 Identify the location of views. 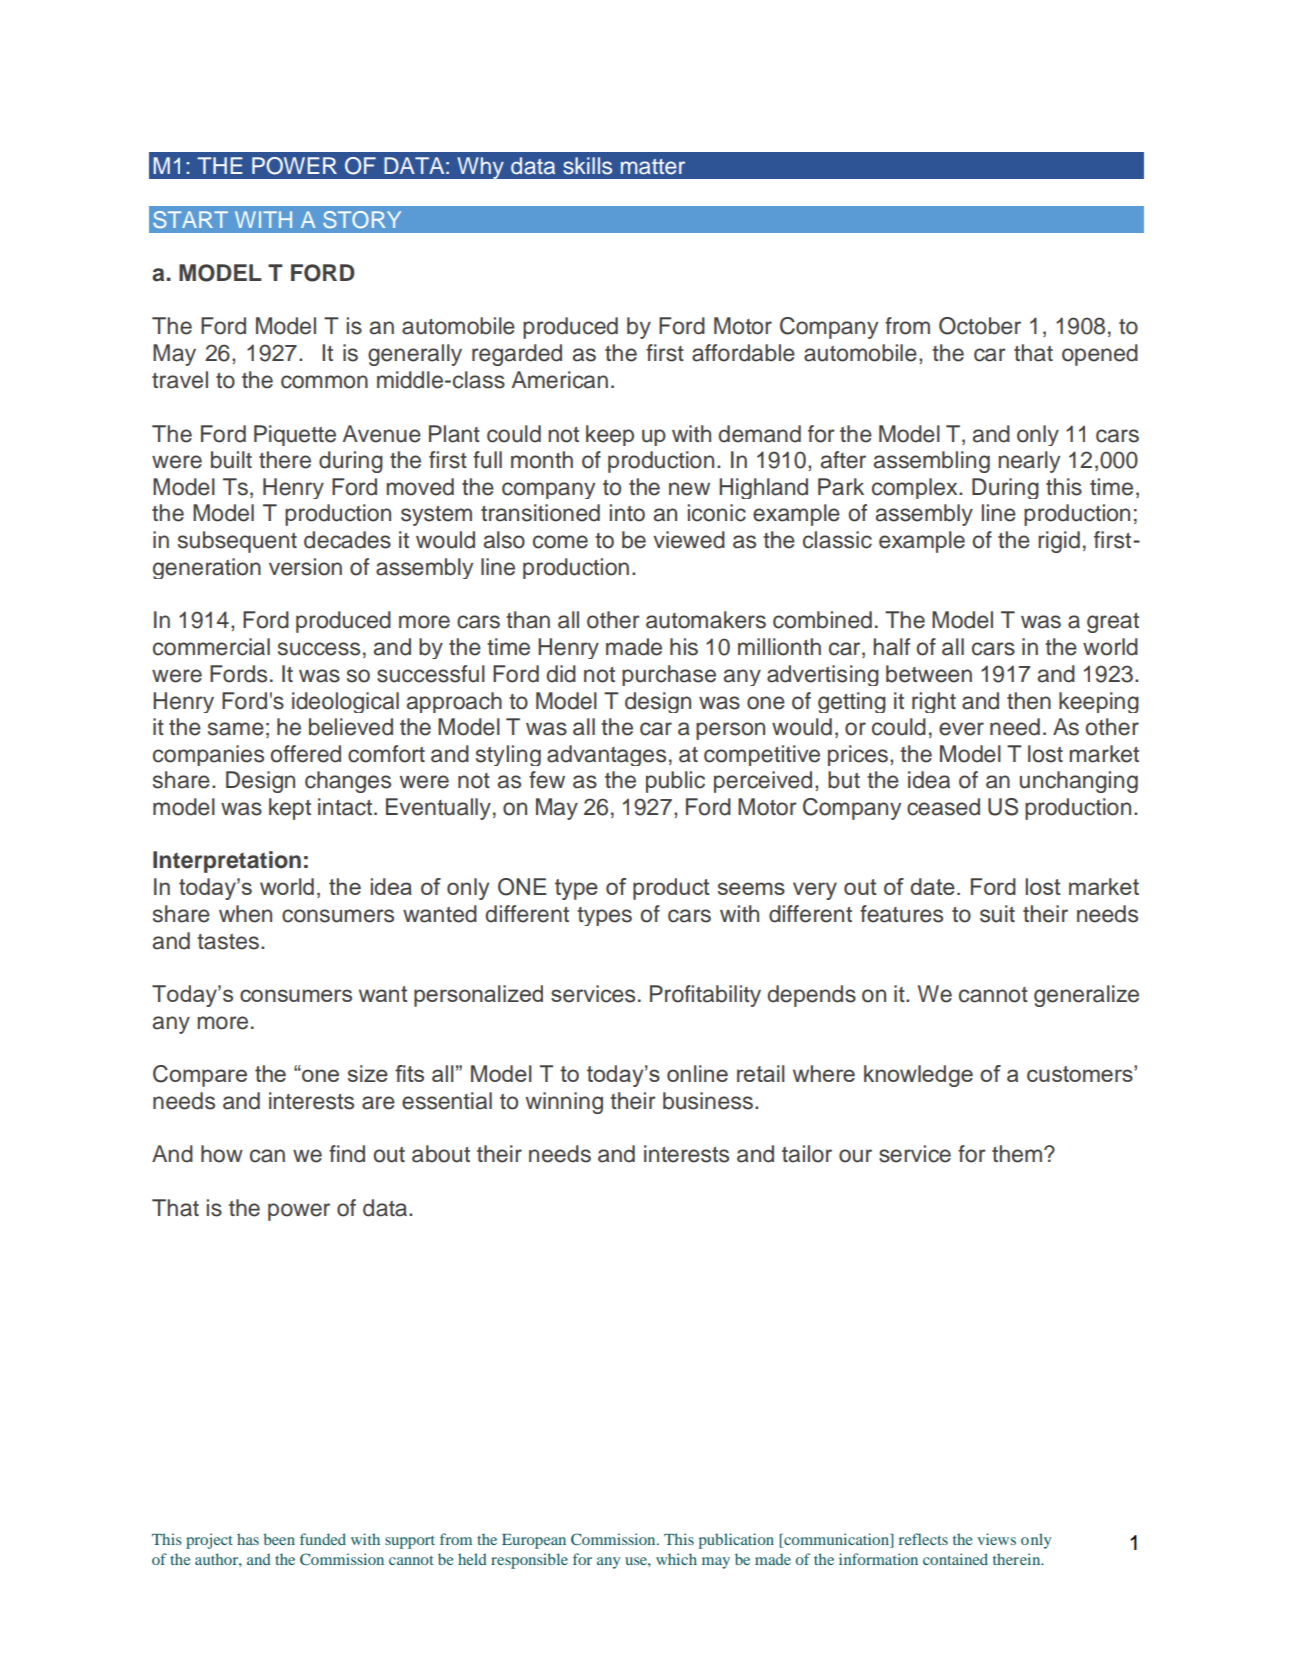
(996, 1539).
